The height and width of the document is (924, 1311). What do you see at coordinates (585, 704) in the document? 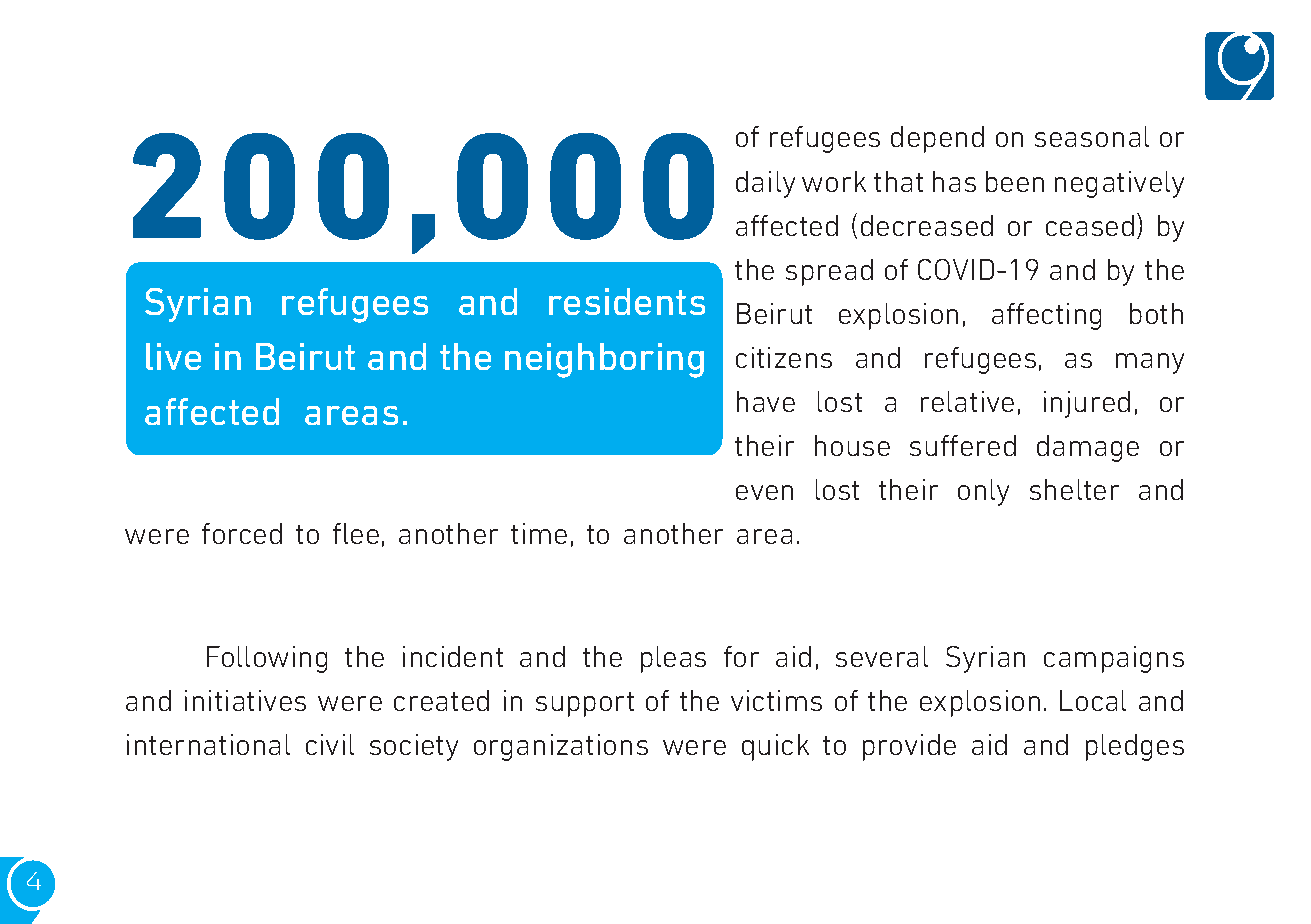
I see `support` at bounding box center [585, 704].
